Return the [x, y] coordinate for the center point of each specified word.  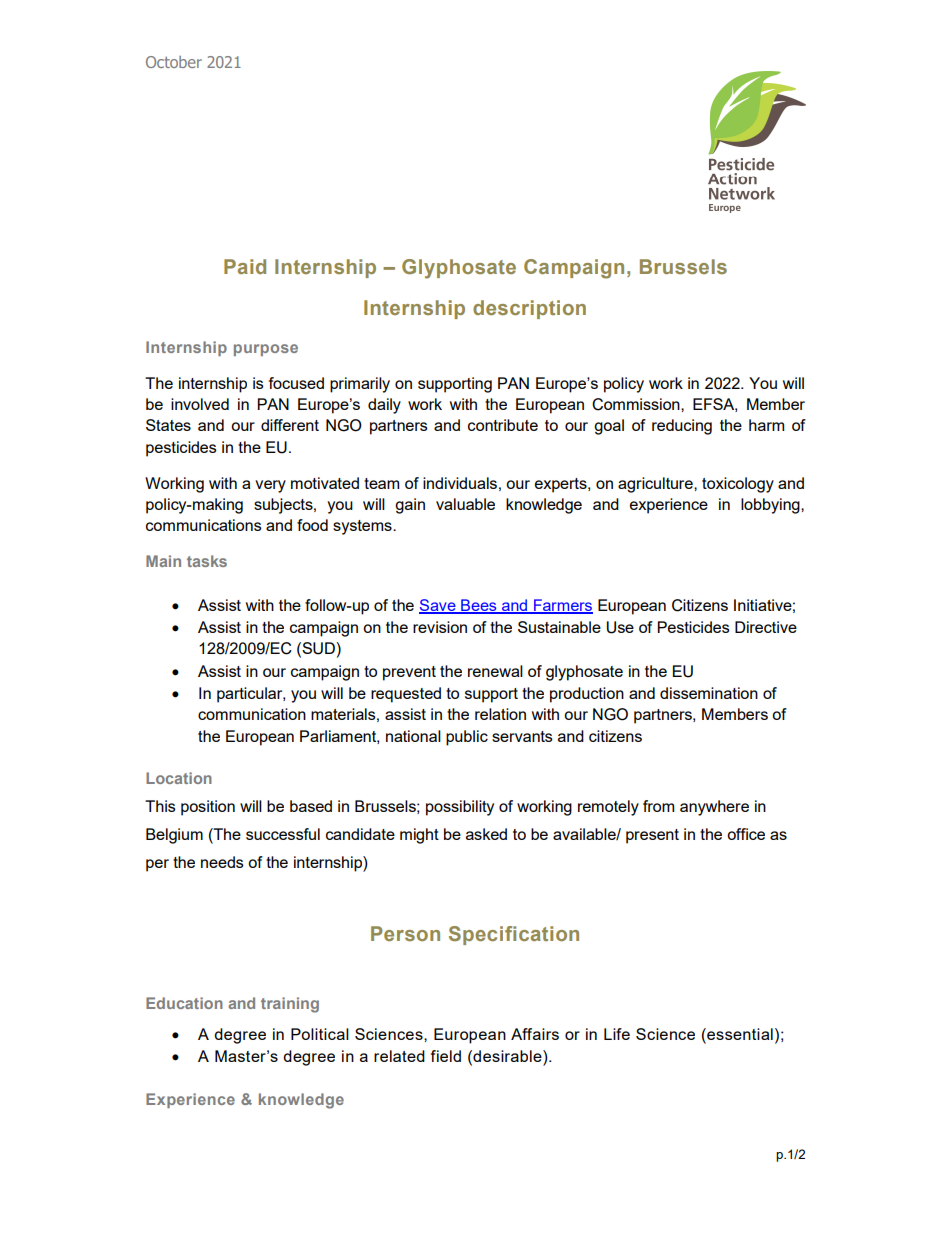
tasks [207, 561]
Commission [637, 404]
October [174, 62]
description [529, 309]
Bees [479, 606]
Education [184, 1003]
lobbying [771, 506]
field [446, 1056]
